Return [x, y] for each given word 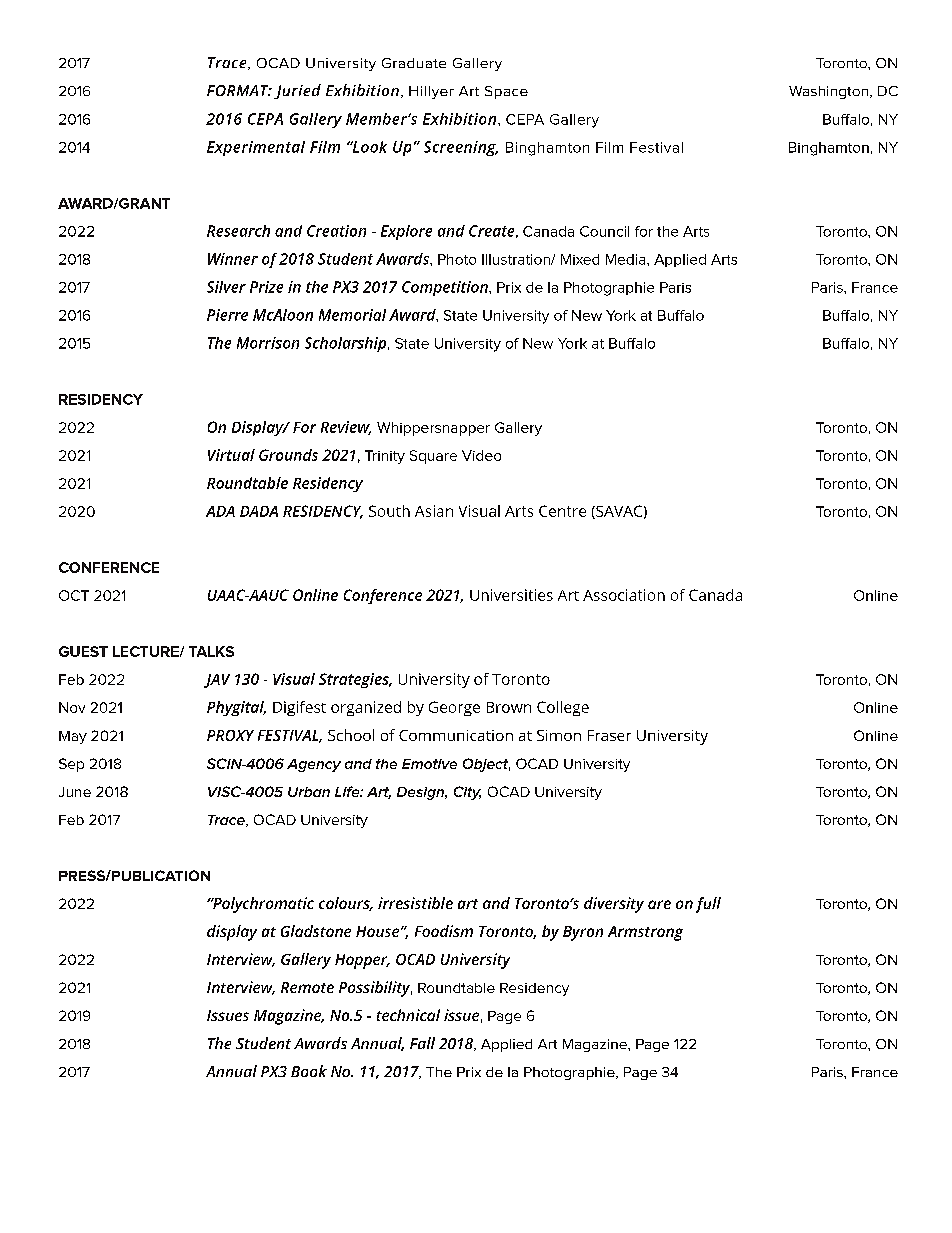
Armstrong [645, 933]
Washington [828, 92]
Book [309, 1071]
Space [506, 92]
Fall [422, 1043]
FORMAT [239, 90]
